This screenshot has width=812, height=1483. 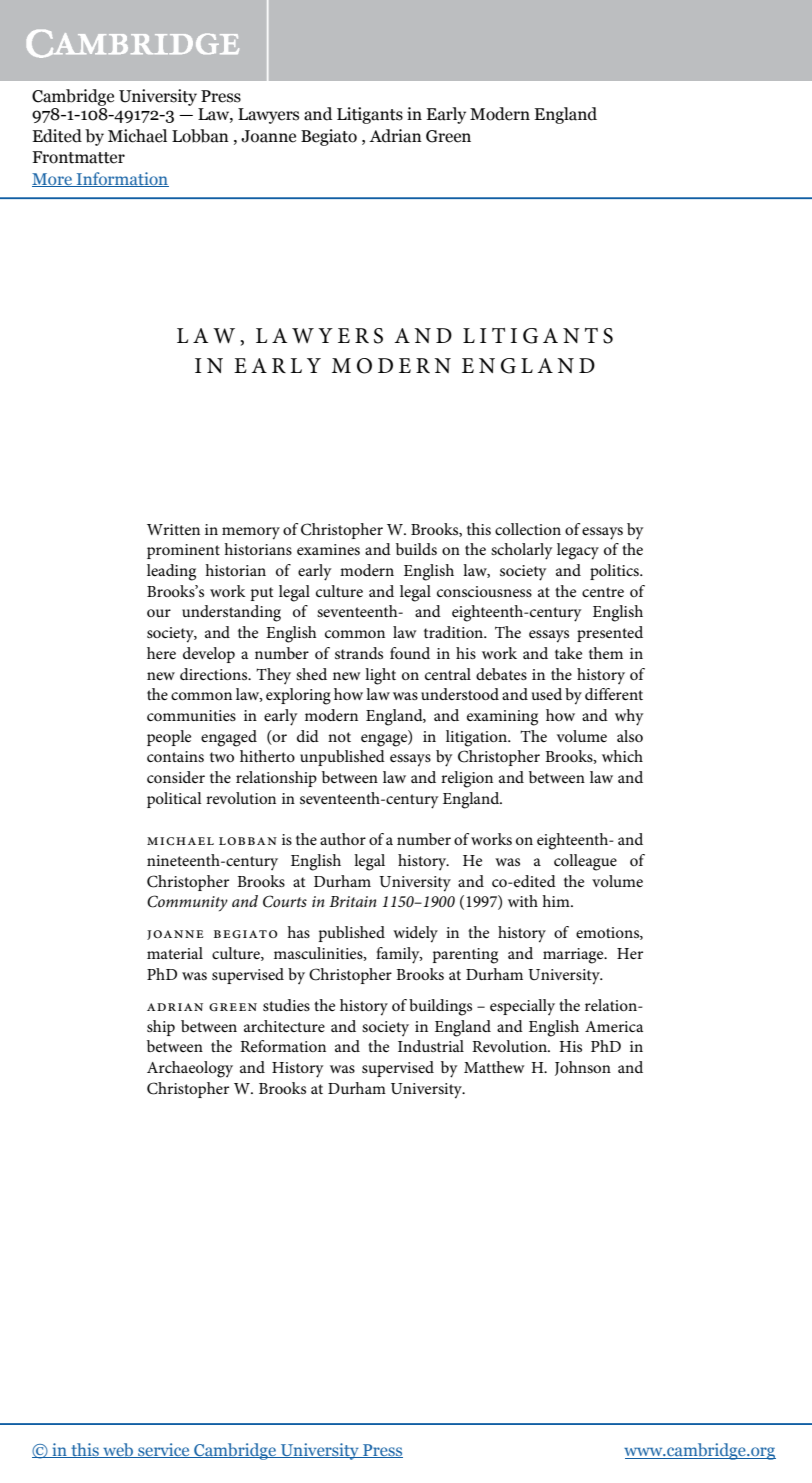 What do you see at coordinates (359, 653) in the screenshot?
I see `strands` at bounding box center [359, 653].
